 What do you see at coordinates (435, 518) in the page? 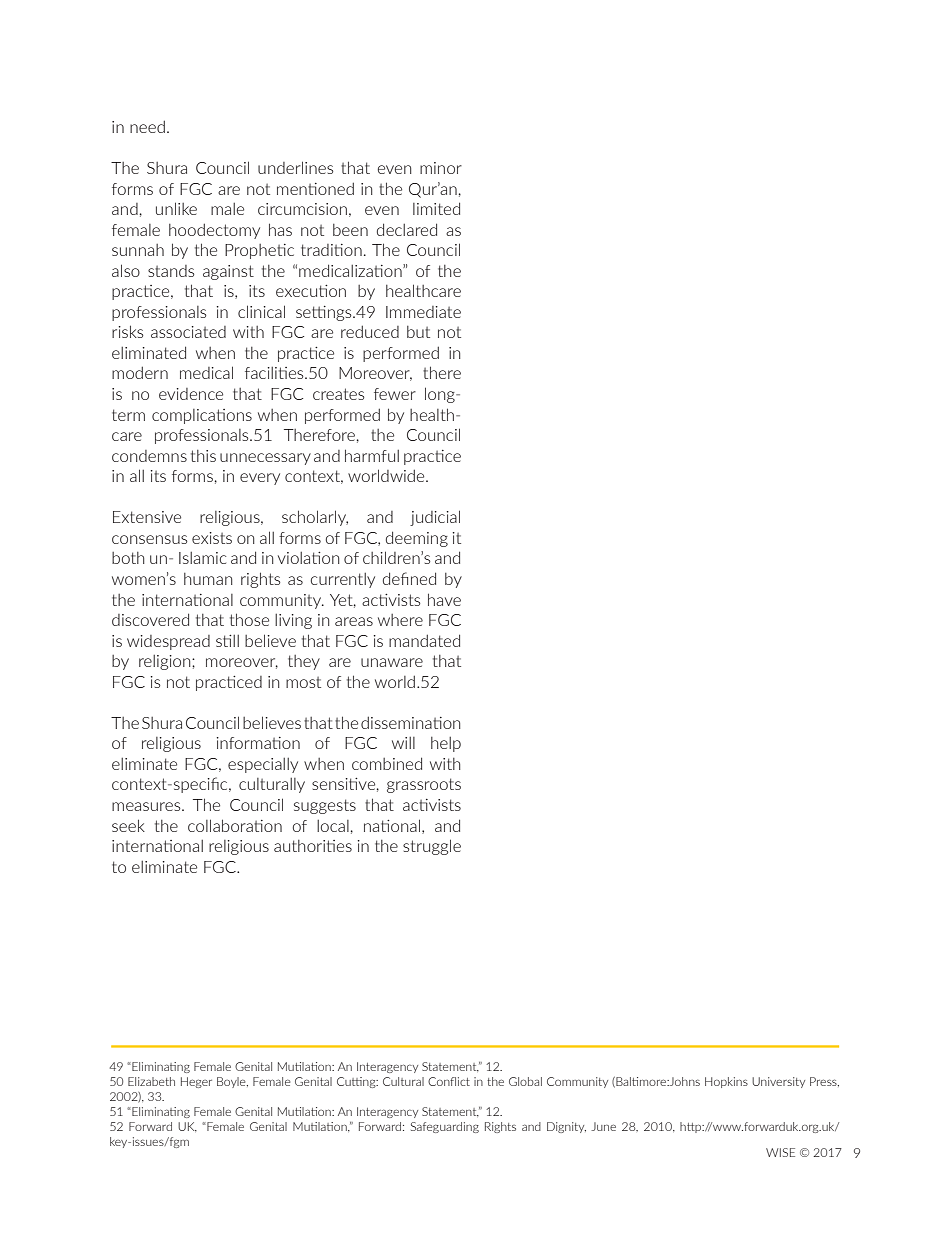
I see `judicial` at bounding box center [435, 518].
